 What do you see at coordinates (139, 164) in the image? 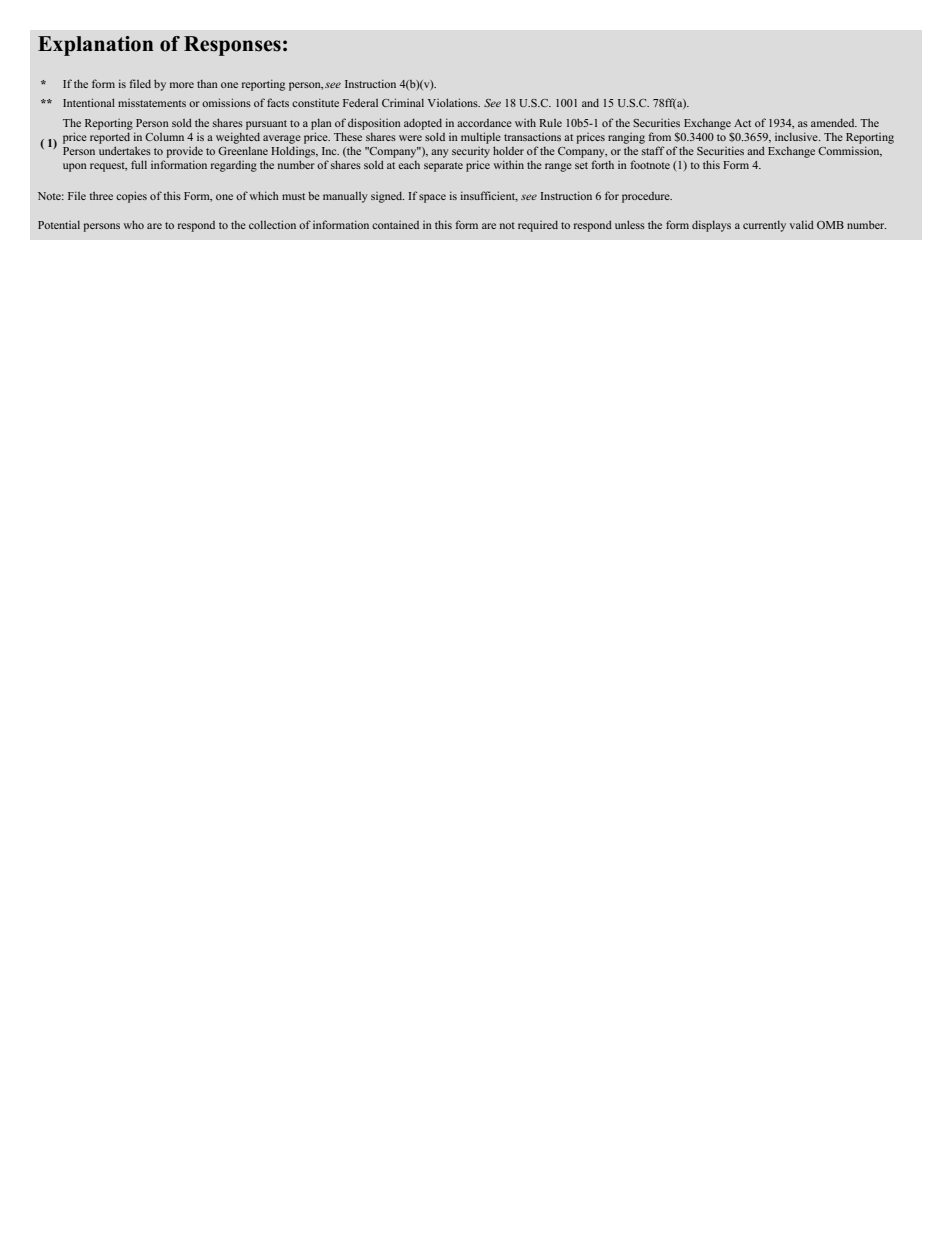
I see `full` at bounding box center [139, 164].
